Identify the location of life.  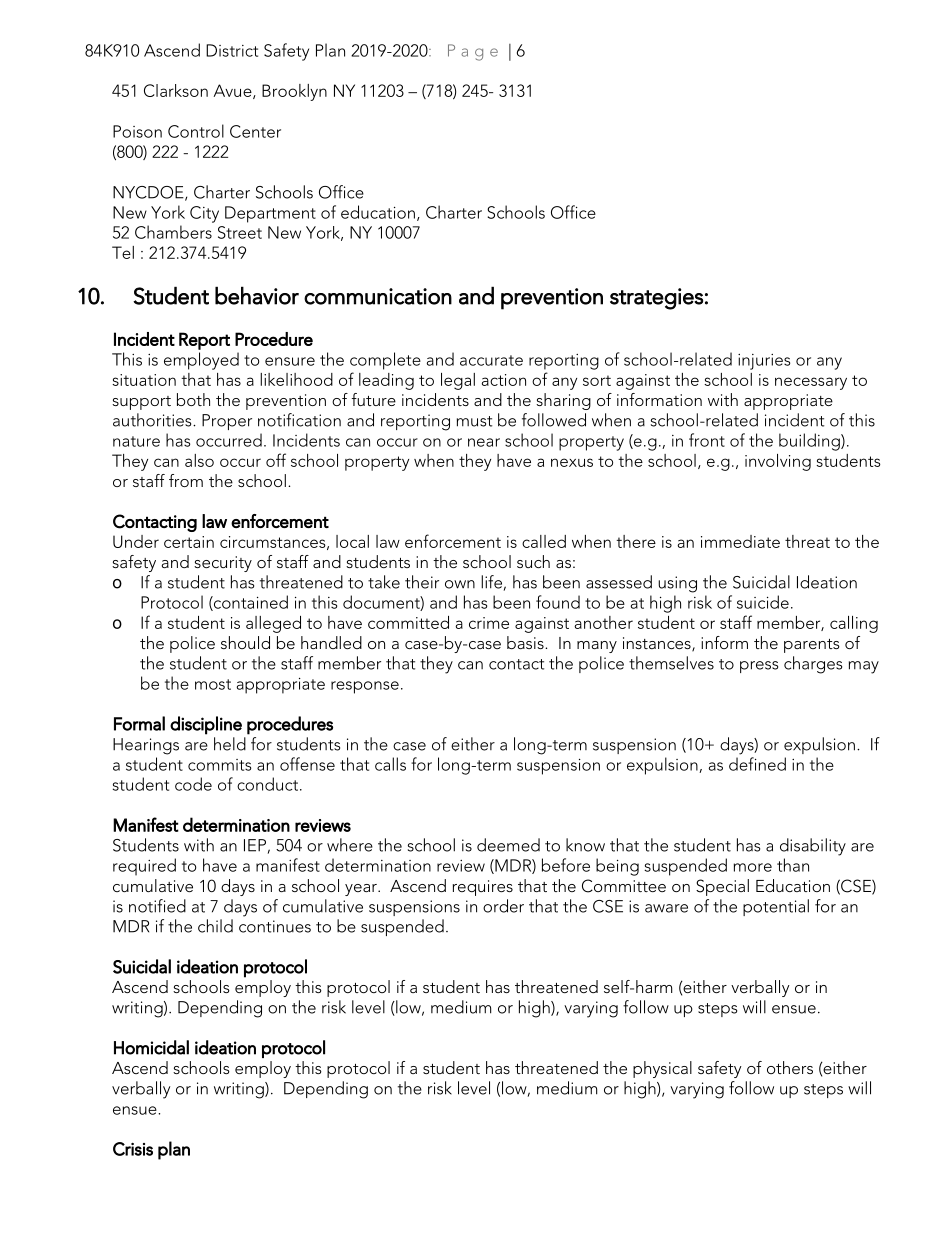
(491, 582).
